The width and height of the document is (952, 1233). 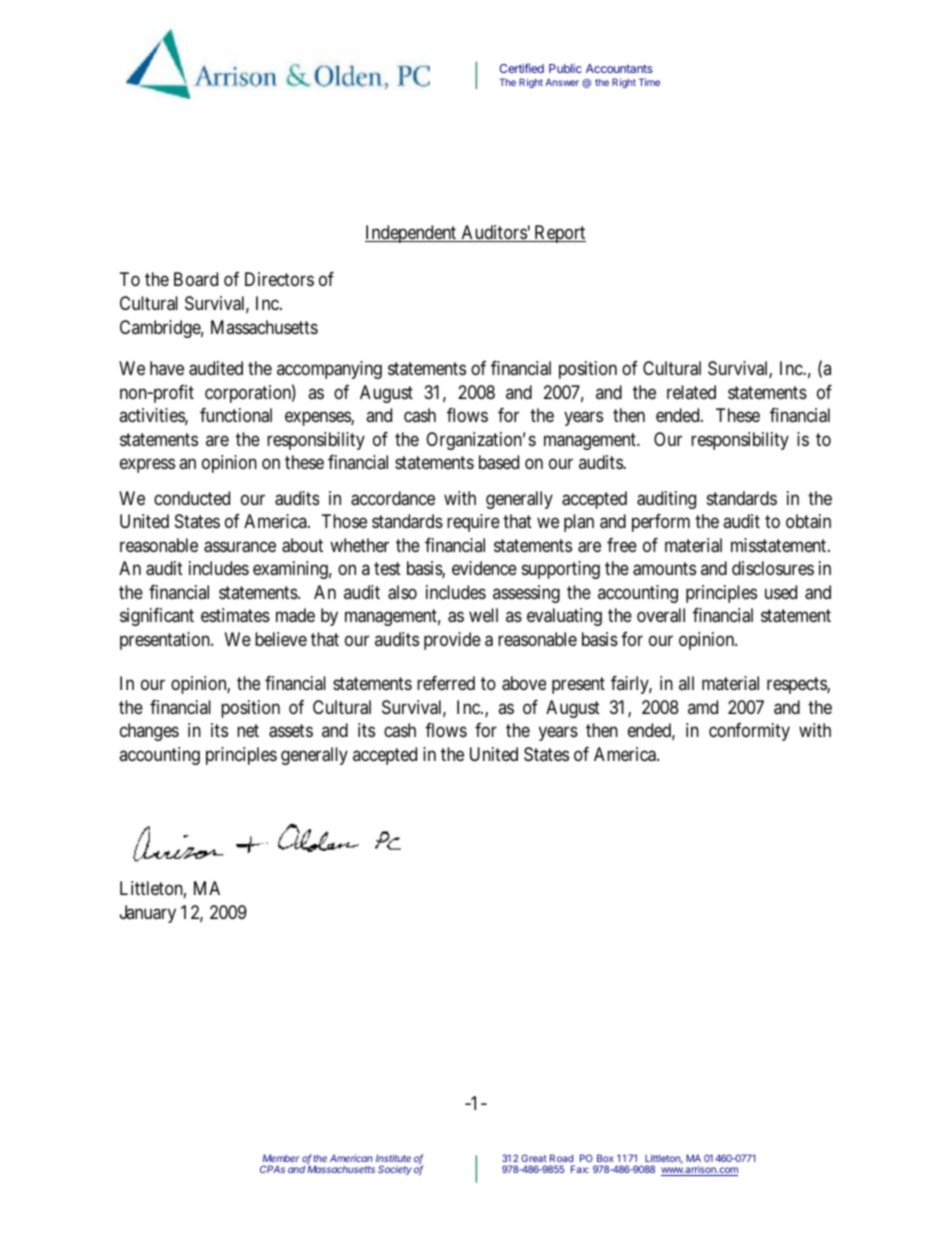 What do you see at coordinates (235, 615) in the document?
I see `estimates` at bounding box center [235, 615].
